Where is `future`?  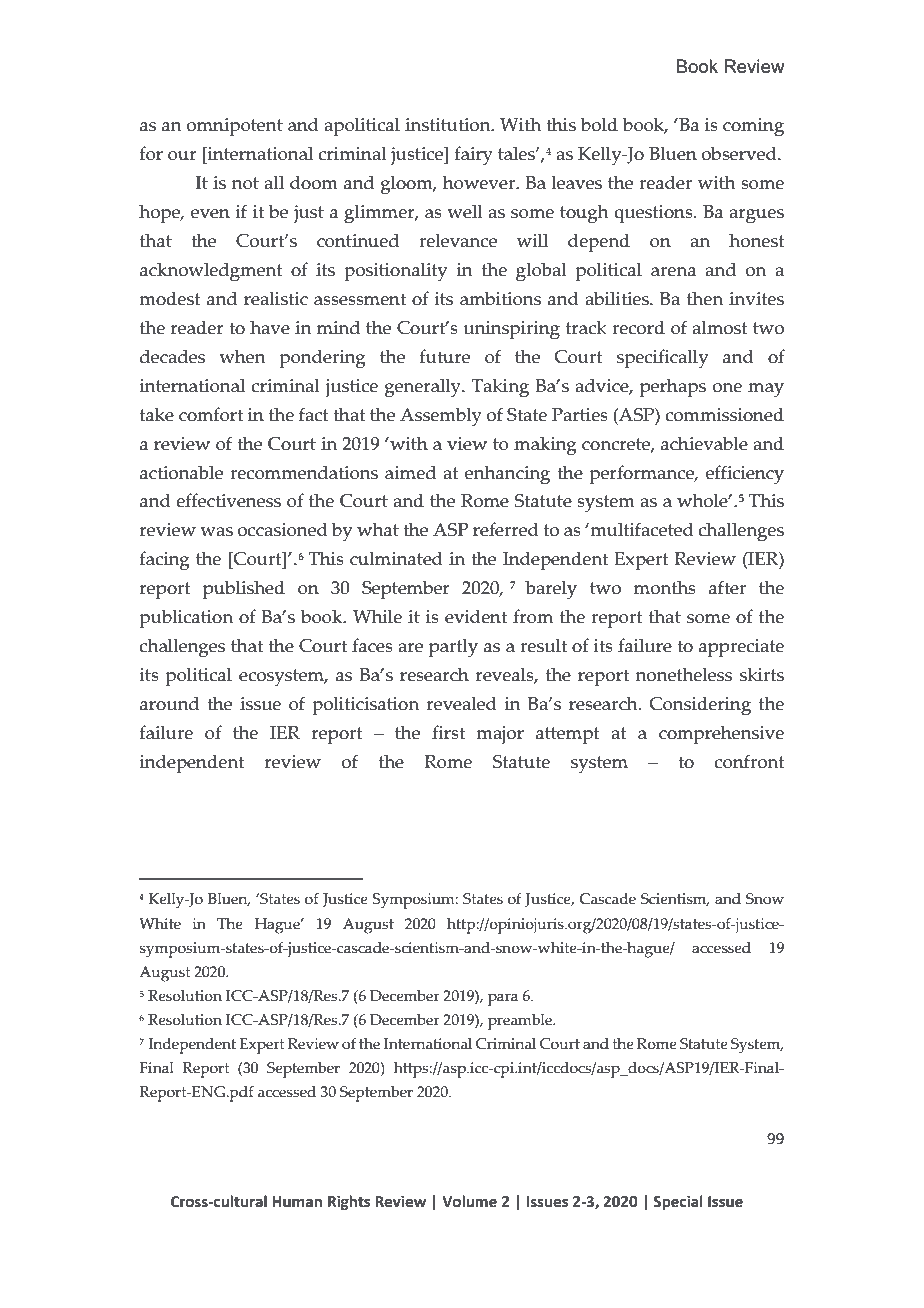
future is located at coordinates (445, 356).
